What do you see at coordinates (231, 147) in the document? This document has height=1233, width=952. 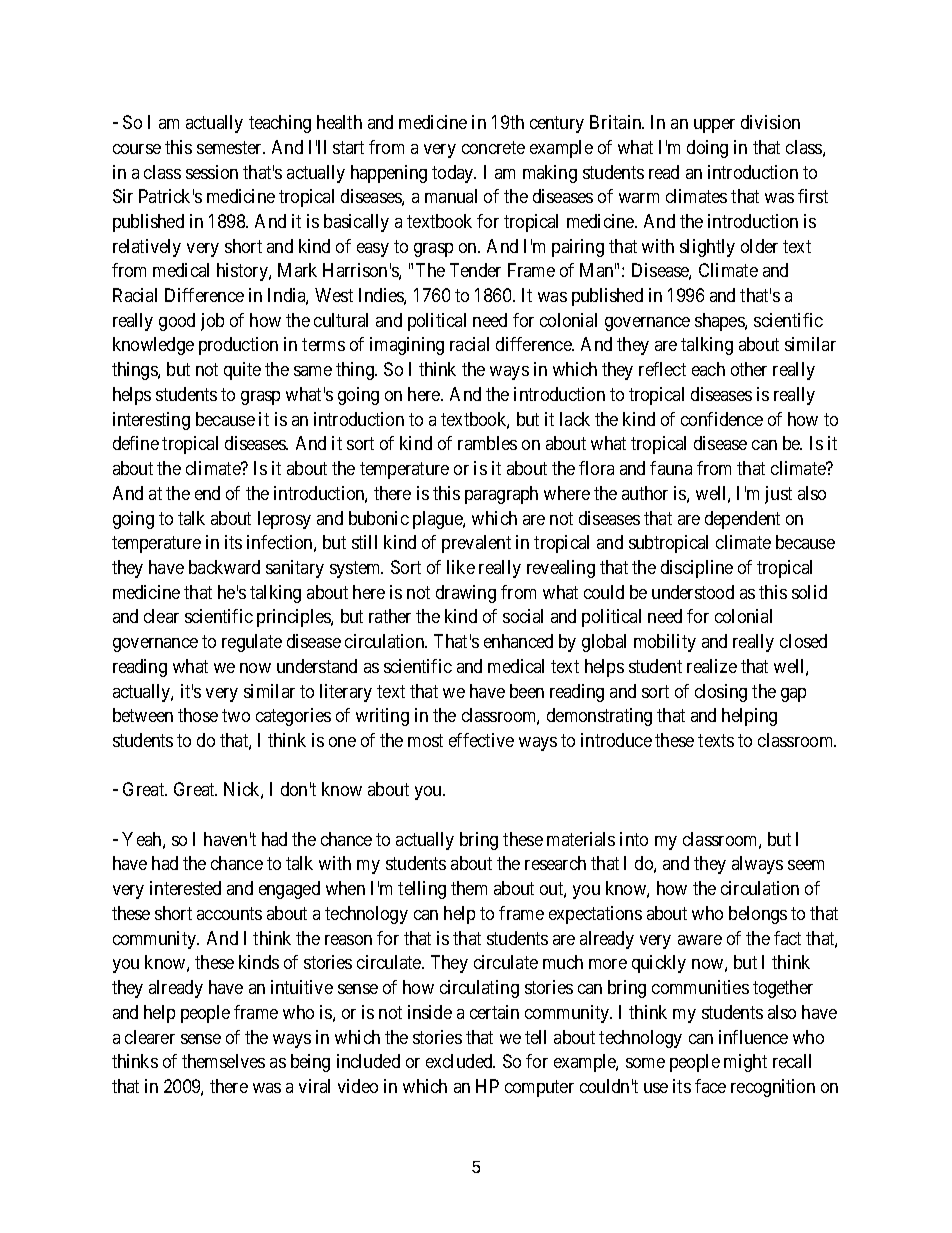 I see `semester` at bounding box center [231, 147].
